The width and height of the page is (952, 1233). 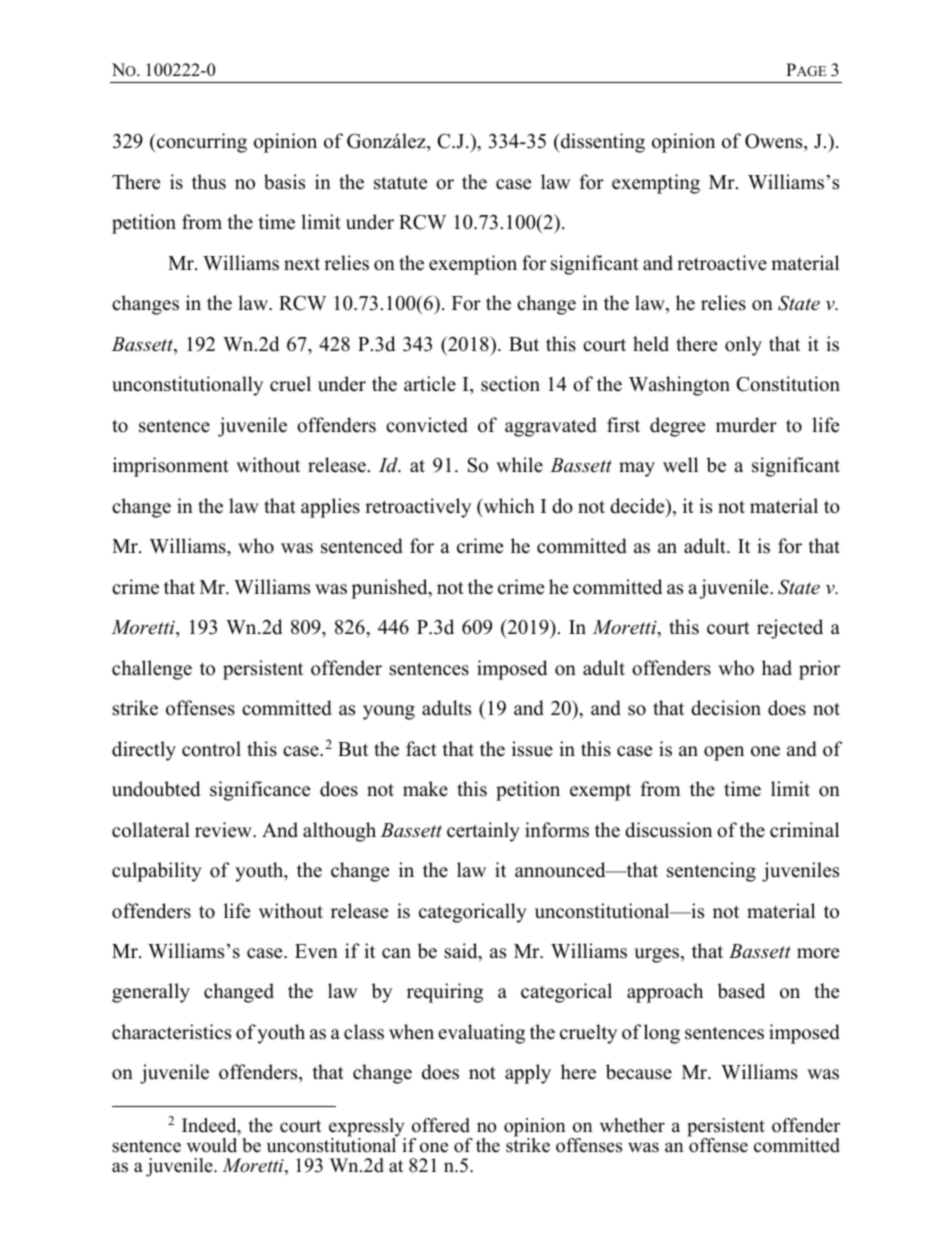 I want to click on young, so click(x=389, y=712).
